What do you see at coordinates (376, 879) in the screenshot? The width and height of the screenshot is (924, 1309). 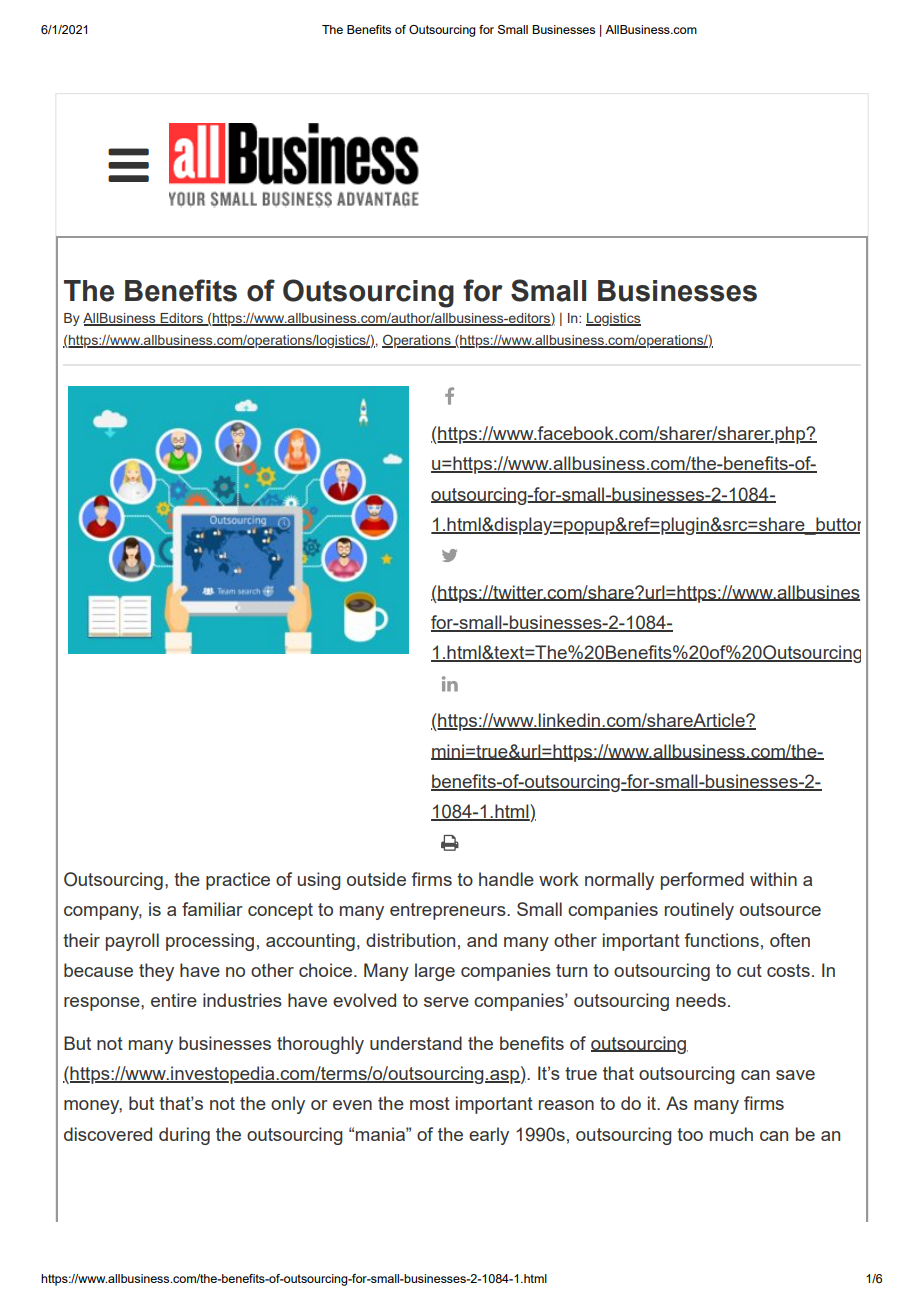 I see `outside` at bounding box center [376, 879].
